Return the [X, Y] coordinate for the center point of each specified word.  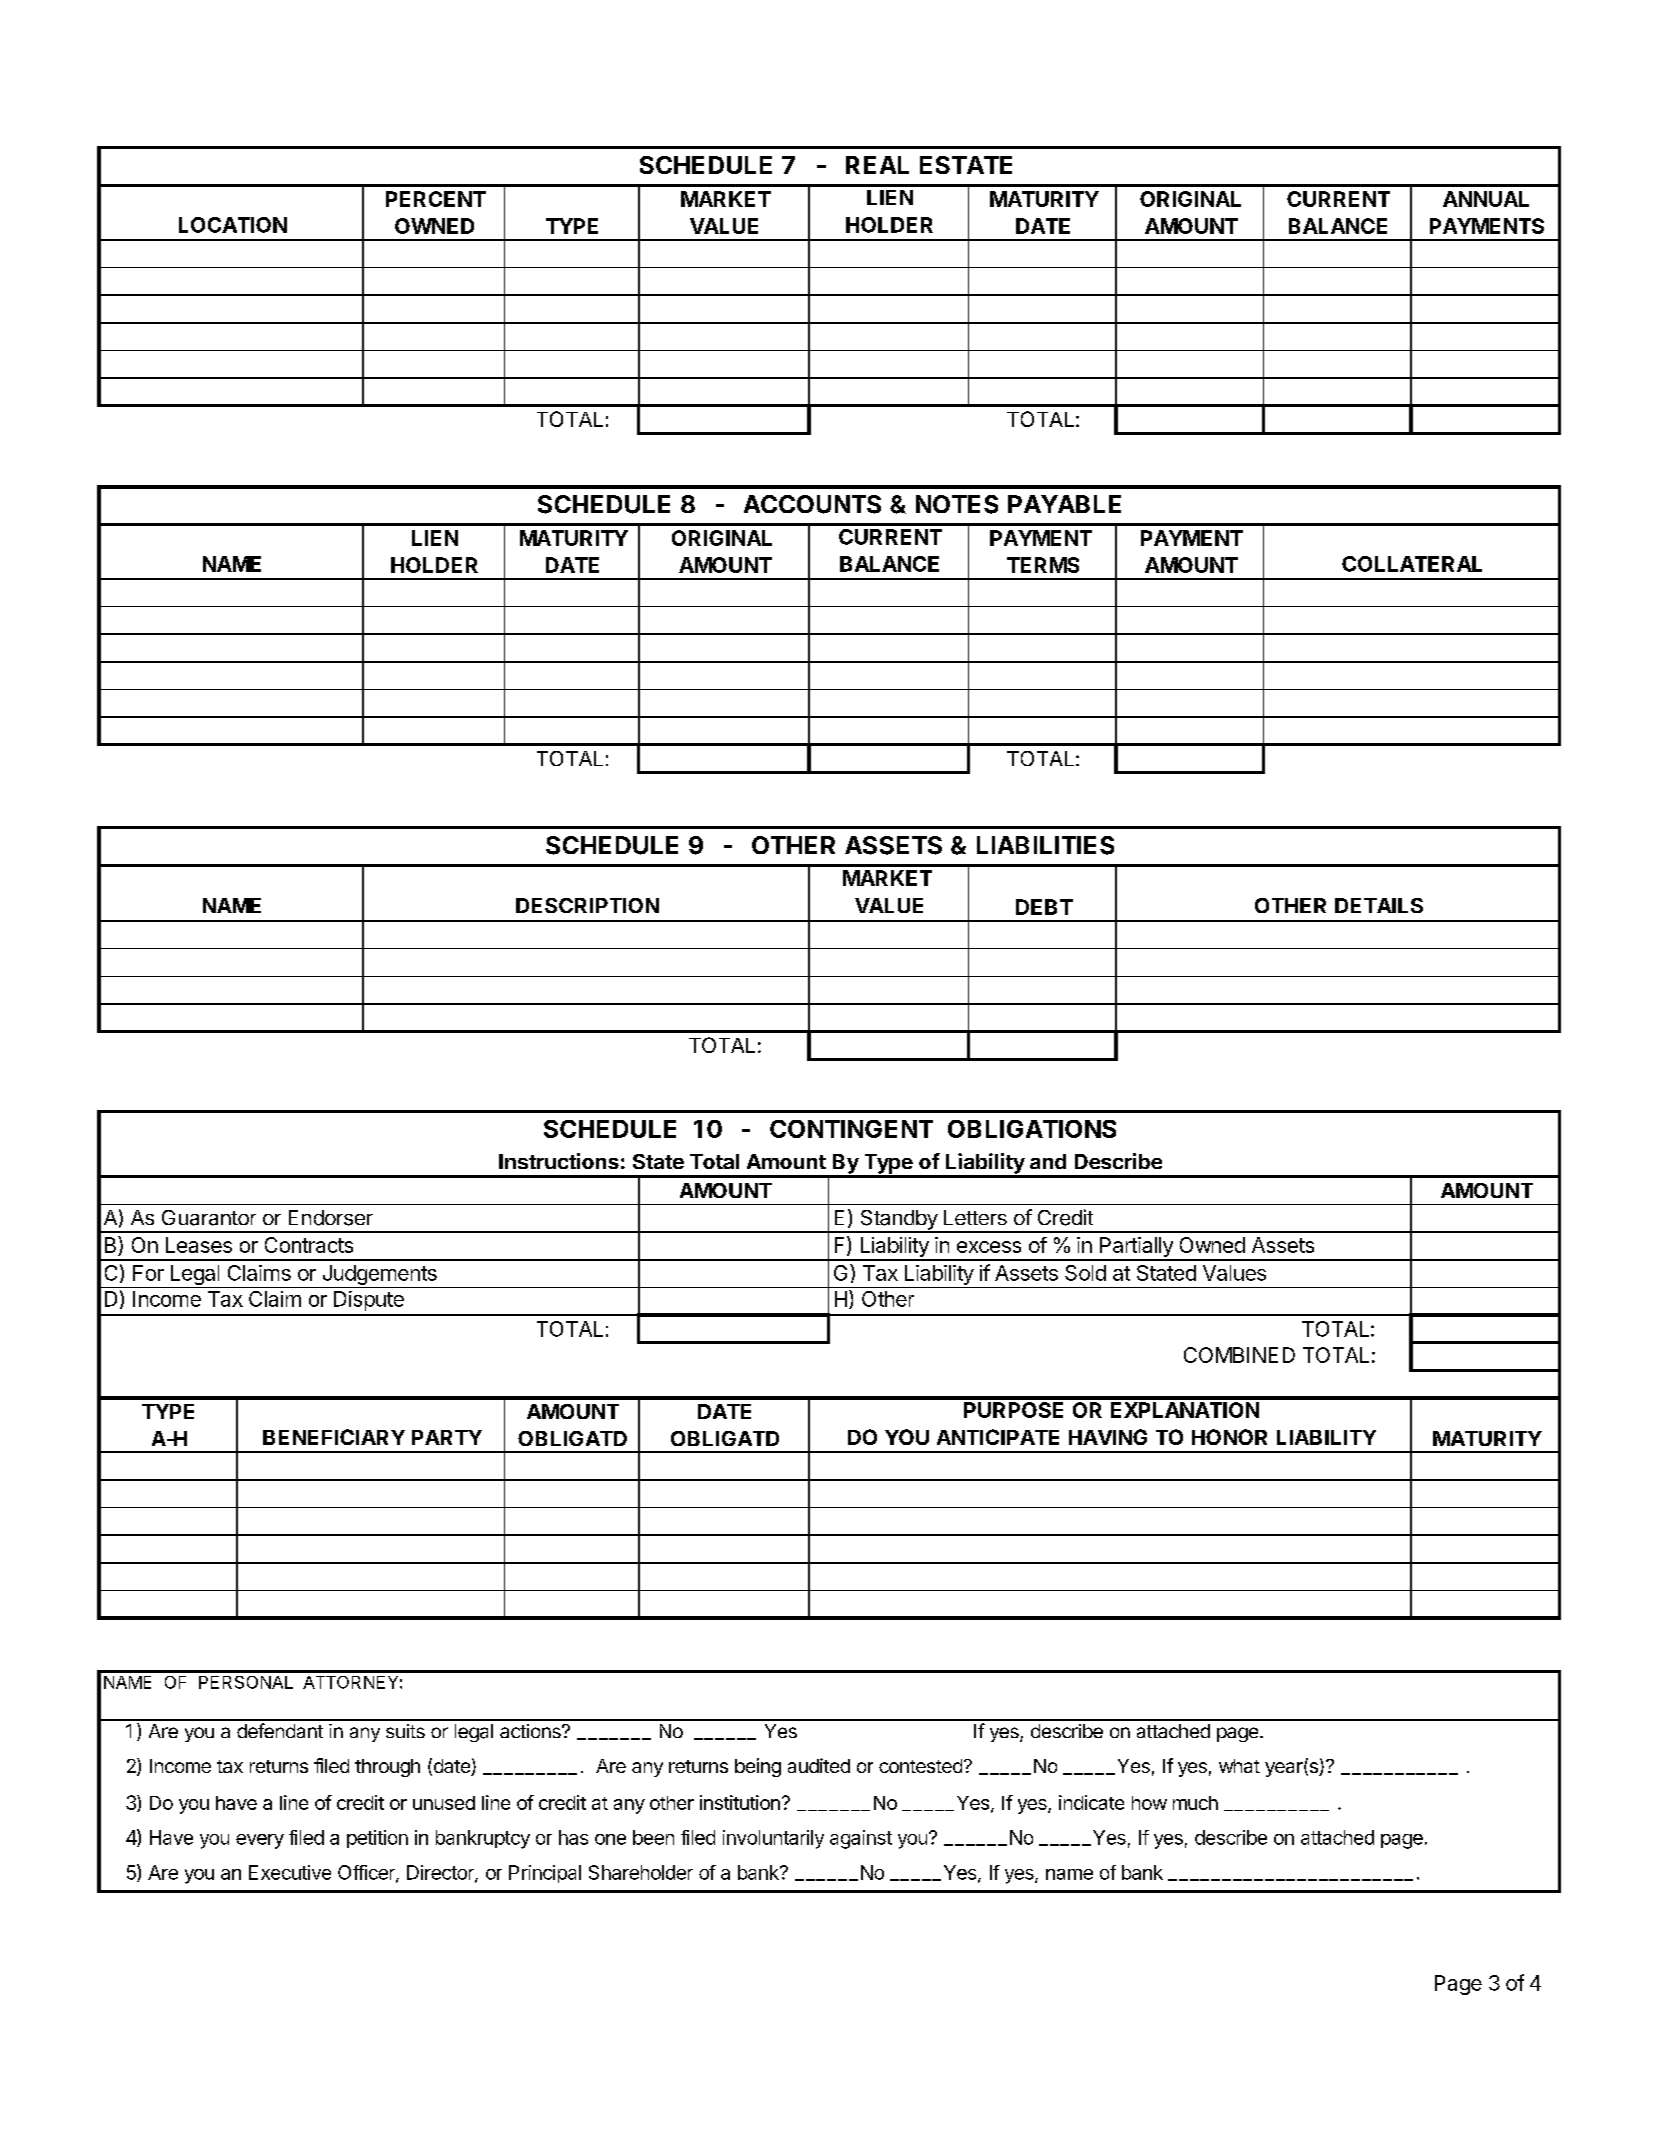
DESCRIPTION [587, 905]
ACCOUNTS [812, 504]
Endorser [331, 1218]
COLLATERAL [1412, 564]
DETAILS [1379, 905]
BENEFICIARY [334, 1437]
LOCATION [233, 225]
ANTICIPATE [998, 1437]
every [260, 1841]
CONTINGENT [851, 1129]
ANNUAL [1486, 199]
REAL [877, 165]
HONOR [1229, 1437]
